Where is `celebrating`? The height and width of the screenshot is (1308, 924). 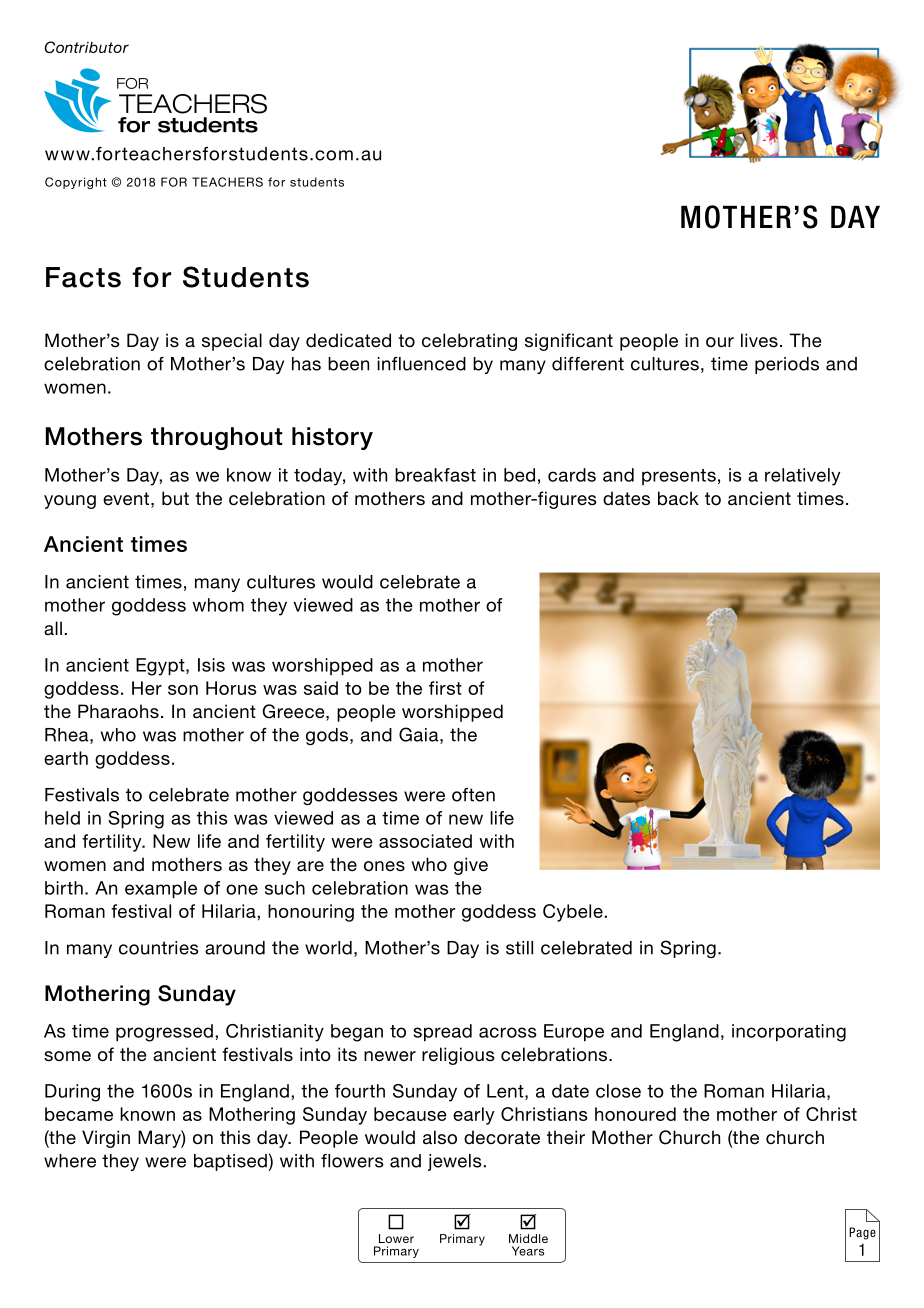
celebrating is located at coordinates (469, 342).
